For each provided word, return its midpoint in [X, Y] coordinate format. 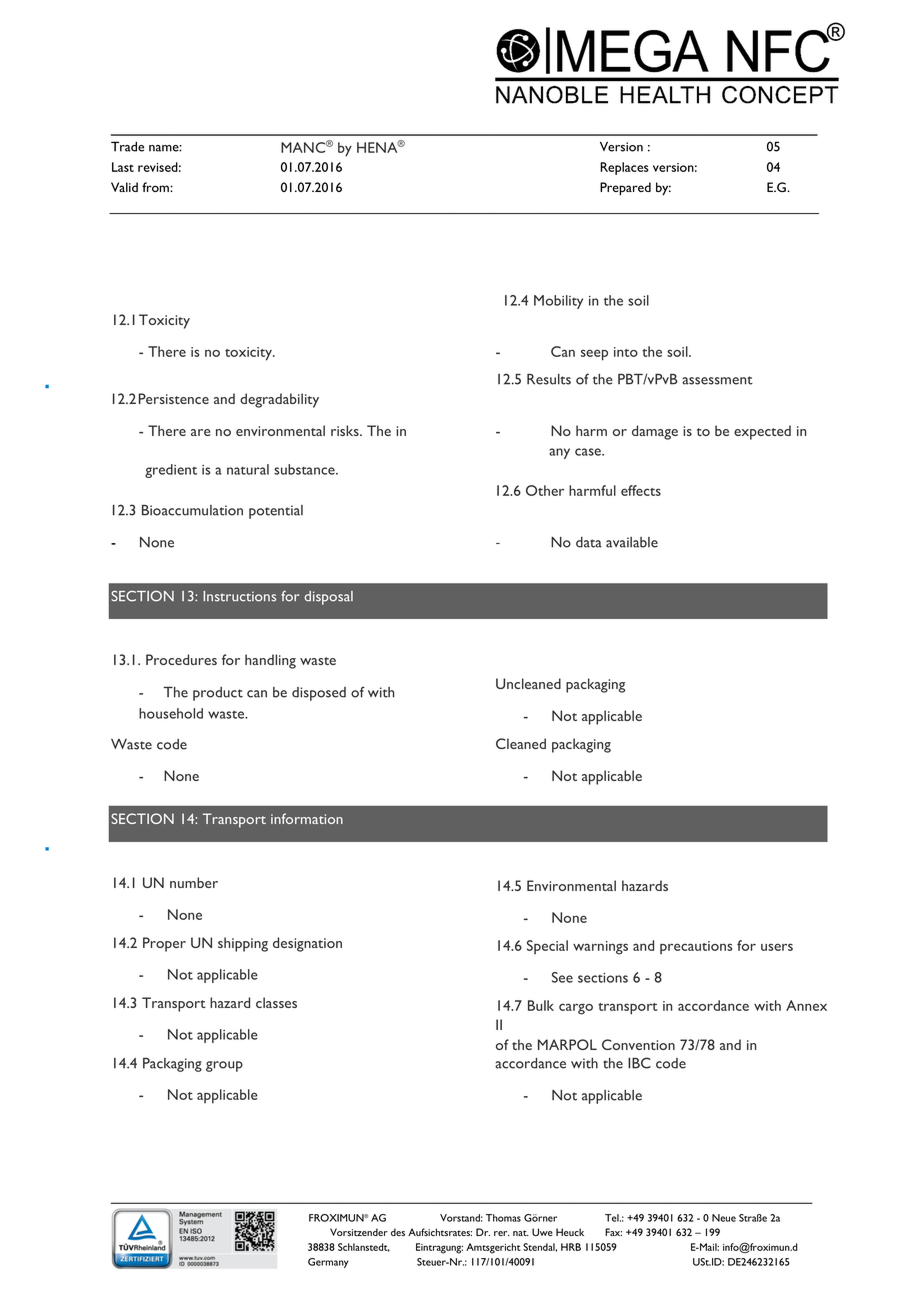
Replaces [624, 168]
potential [276, 512]
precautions [696, 947]
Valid [124, 187]
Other [545, 490]
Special [547, 947]
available [632, 542]
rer [502, 1233]
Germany [328, 1263]
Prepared [625, 188]
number [194, 882]
